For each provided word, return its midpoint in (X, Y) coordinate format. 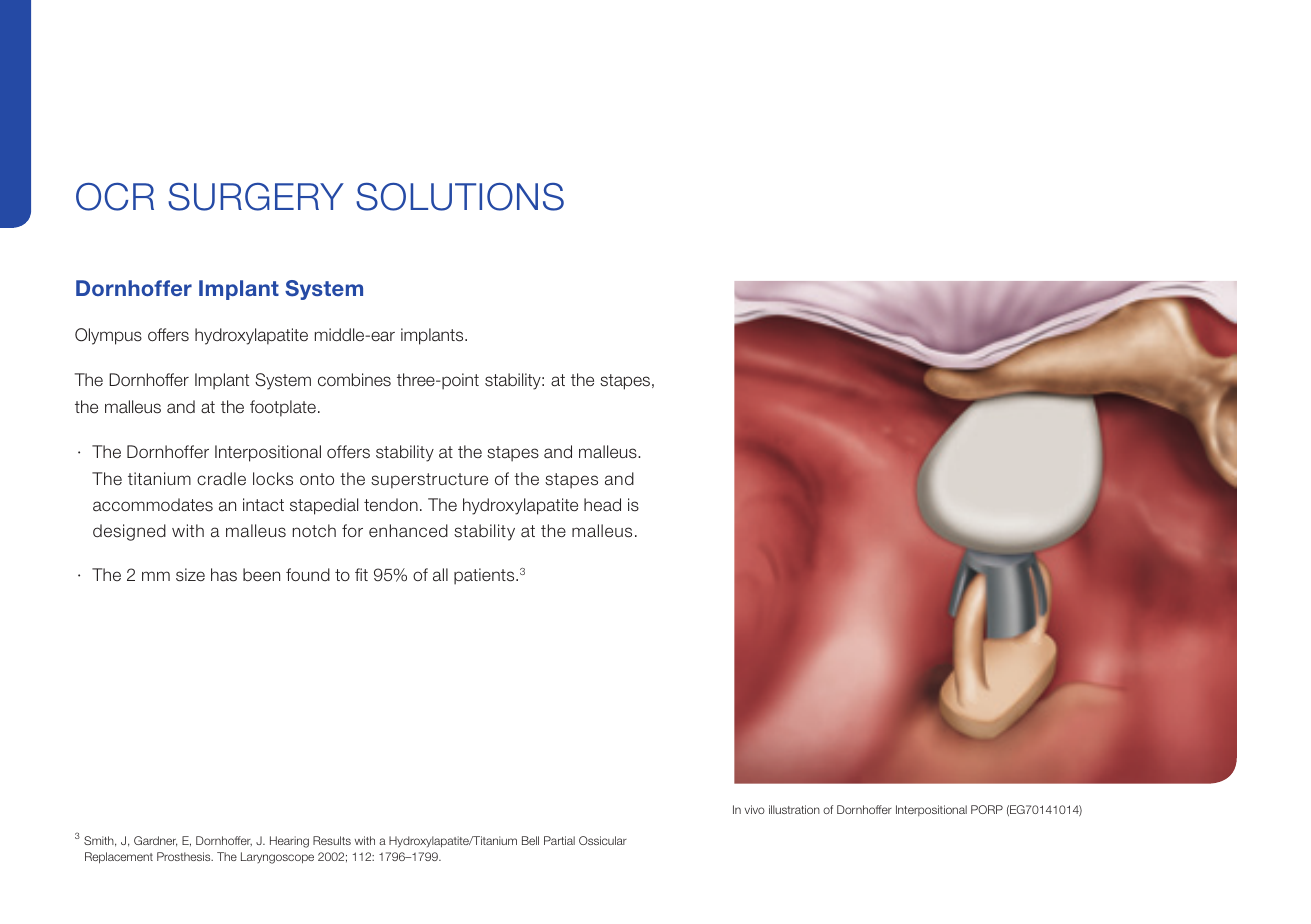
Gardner (155, 841)
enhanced (408, 531)
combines (354, 380)
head (602, 505)
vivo (755, 809)
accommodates (153, 505)
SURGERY (256, 197)
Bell (530, 840)
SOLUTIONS (460, 197)
